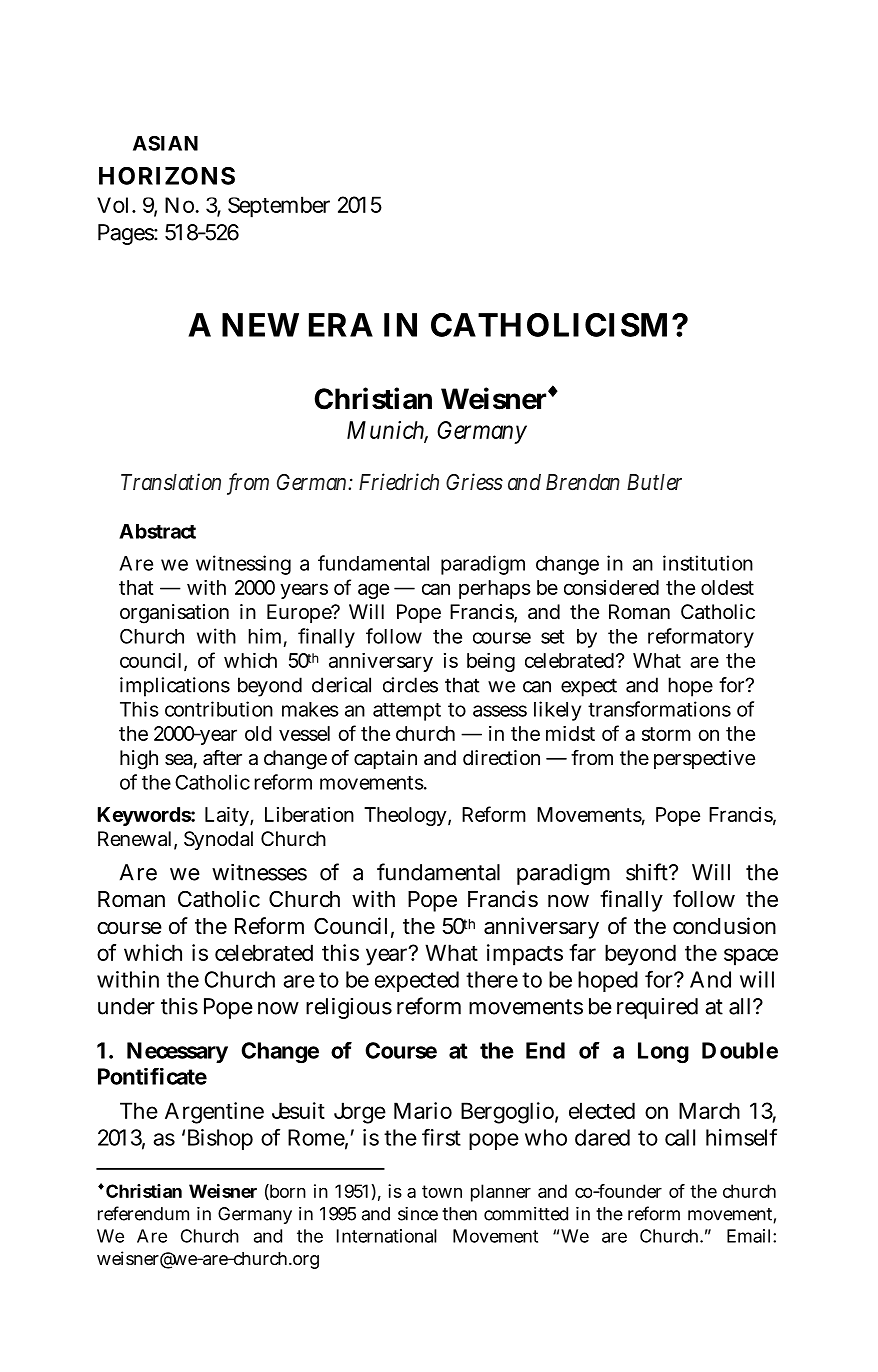 The height and width of the screenshot is (1372, 878). What do you see at coordinates (219, 709) in the screenshot?
I see `contribution` at bounding box center [219, 709].
